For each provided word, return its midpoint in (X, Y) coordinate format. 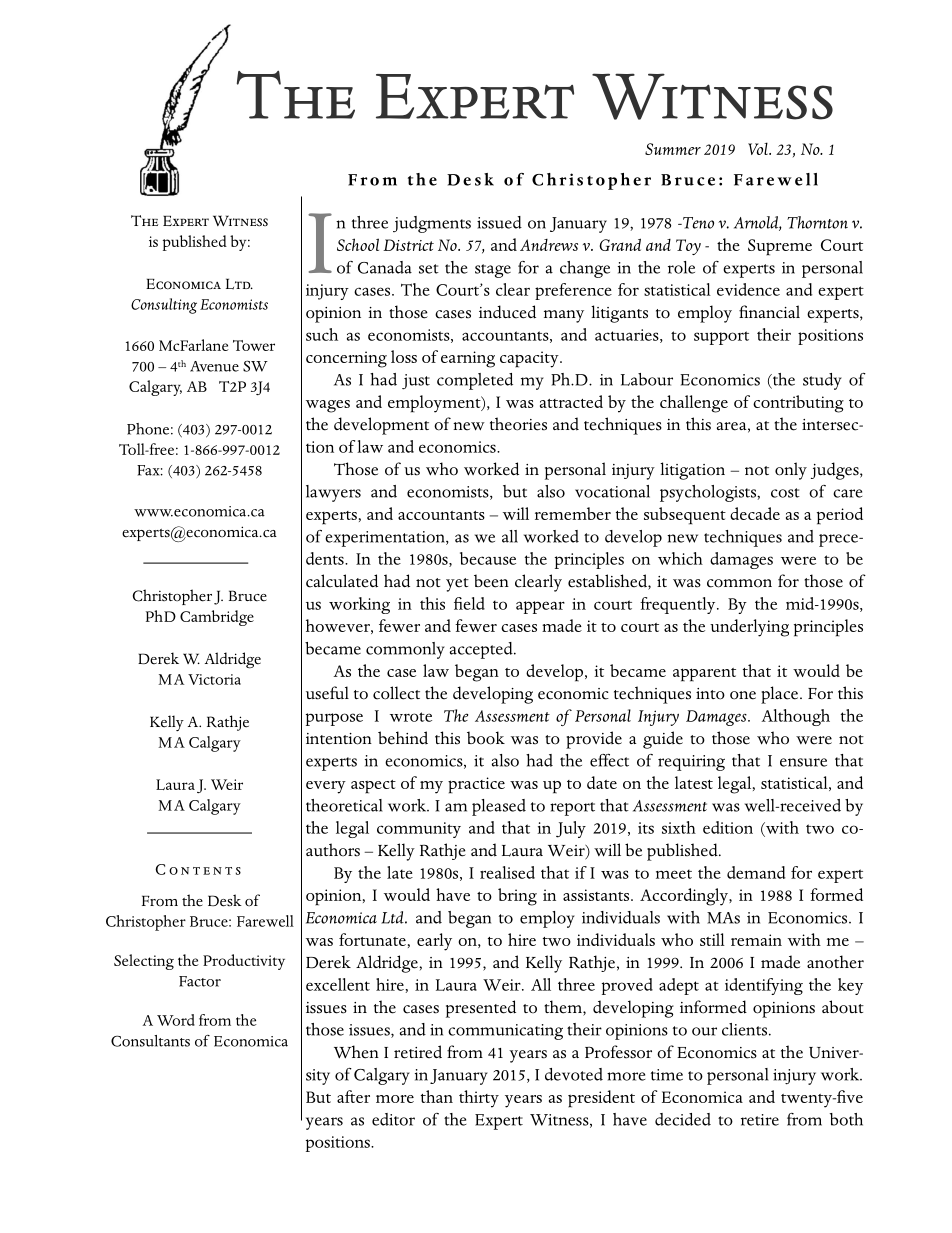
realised (507, 872)
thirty (479, 1099)
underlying (749, 628)
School (358, 244)
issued (499, 222)
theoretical (344, 805)
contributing (798, 404)
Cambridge (217, 618)
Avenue (214, 366)
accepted (482, 650)
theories (518, 424)
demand (756, 872)
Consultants (150, 1041)
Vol (759, 148)
